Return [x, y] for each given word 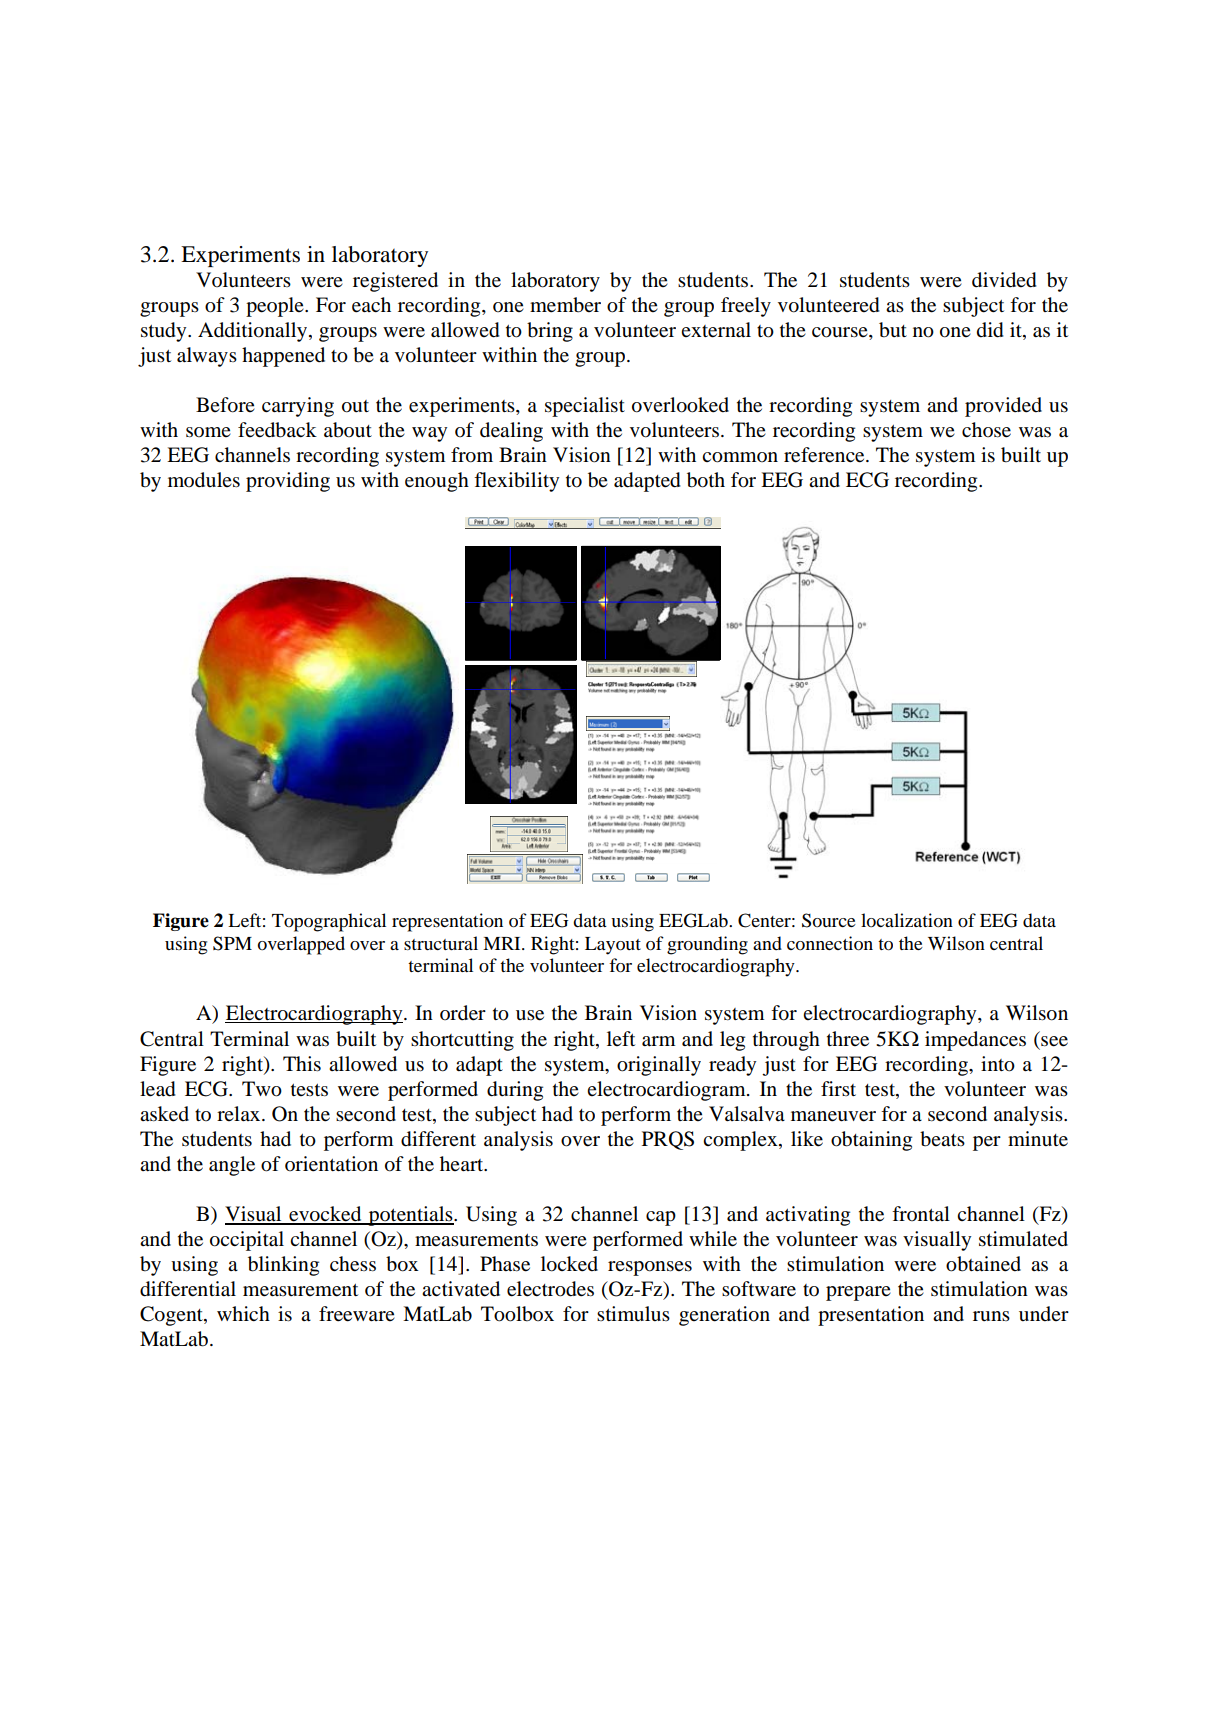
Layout [613, 946]
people [276, 307]
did [990, 330]
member [565, 305]
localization [907, 920]
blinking [283, 1266]
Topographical [329, 922]
